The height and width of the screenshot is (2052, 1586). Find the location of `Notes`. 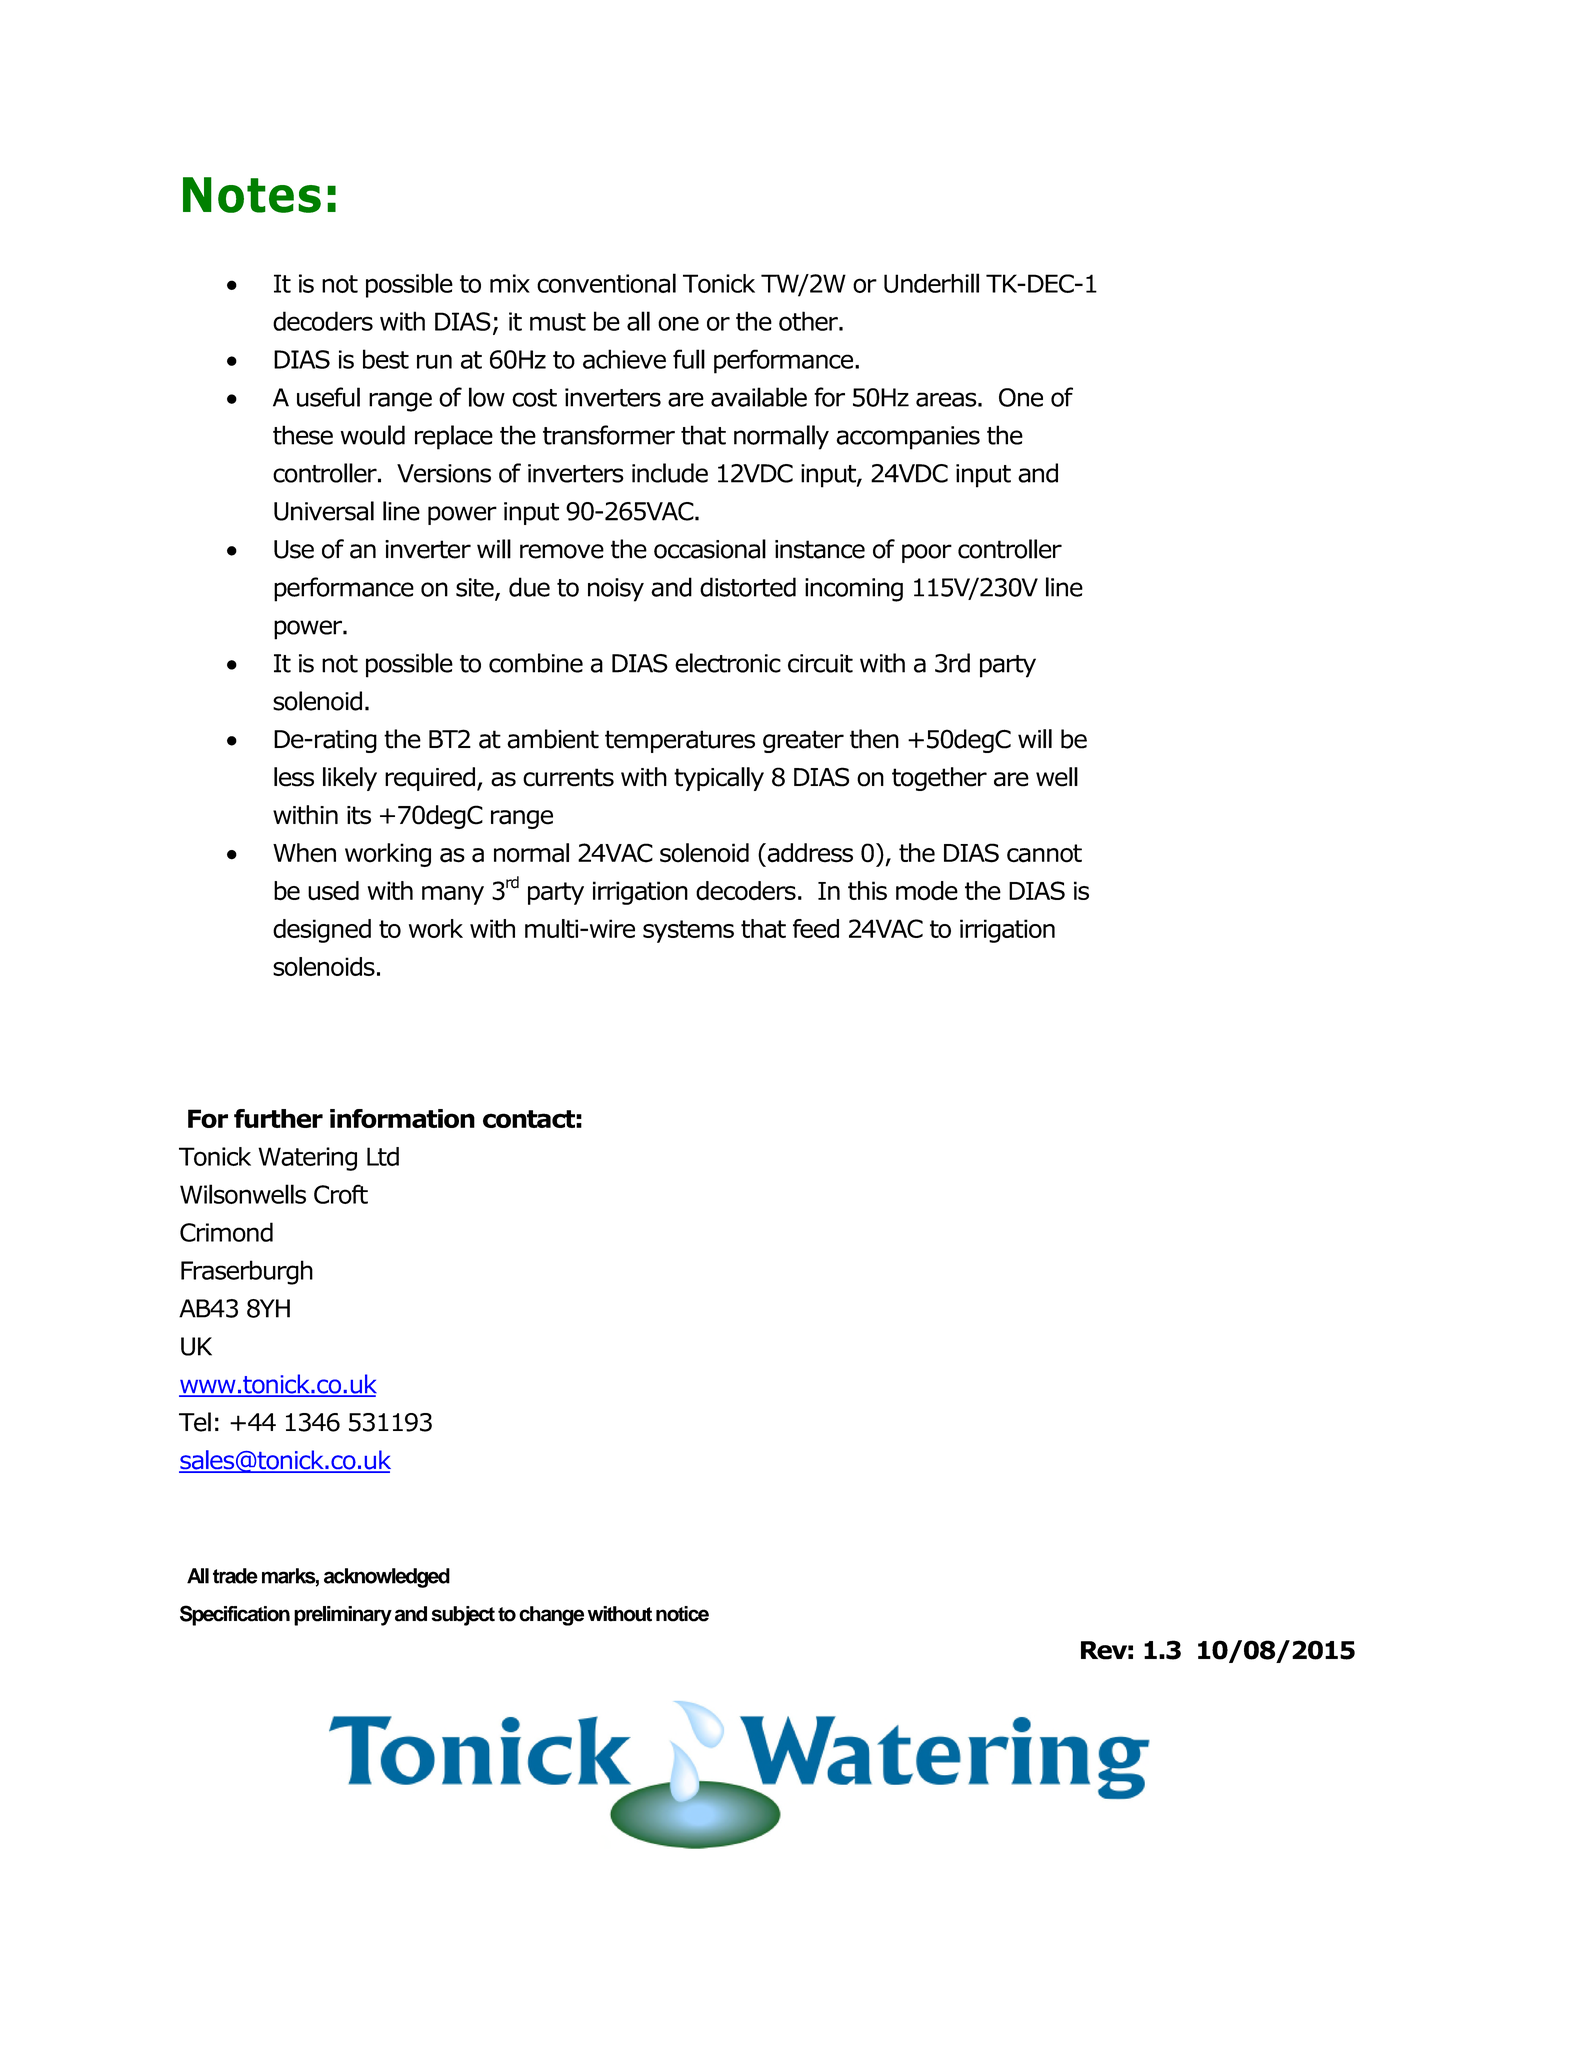

Notes is located at coordinates (252, 195).
